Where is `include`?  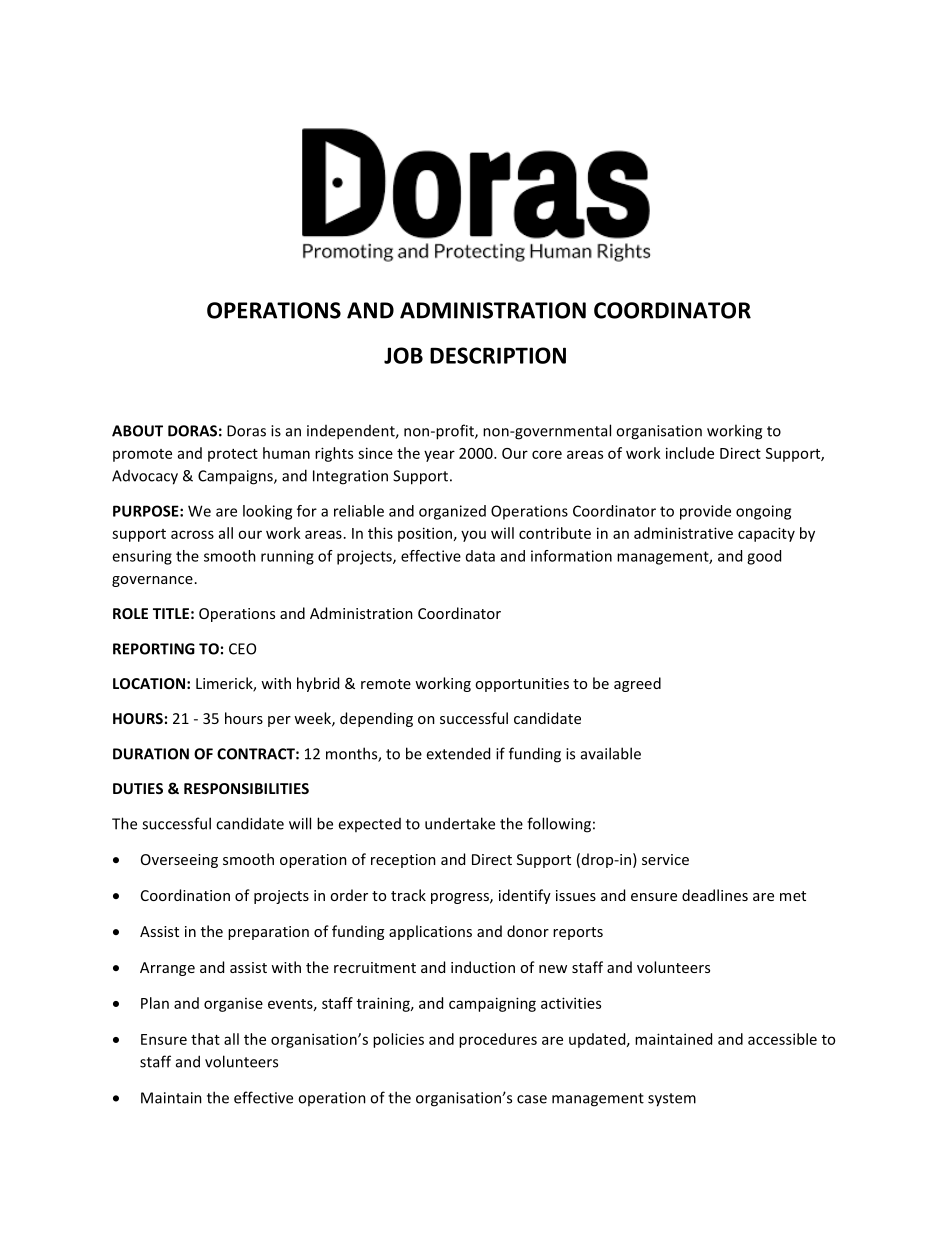 include is located at coordinates (690, 453).
